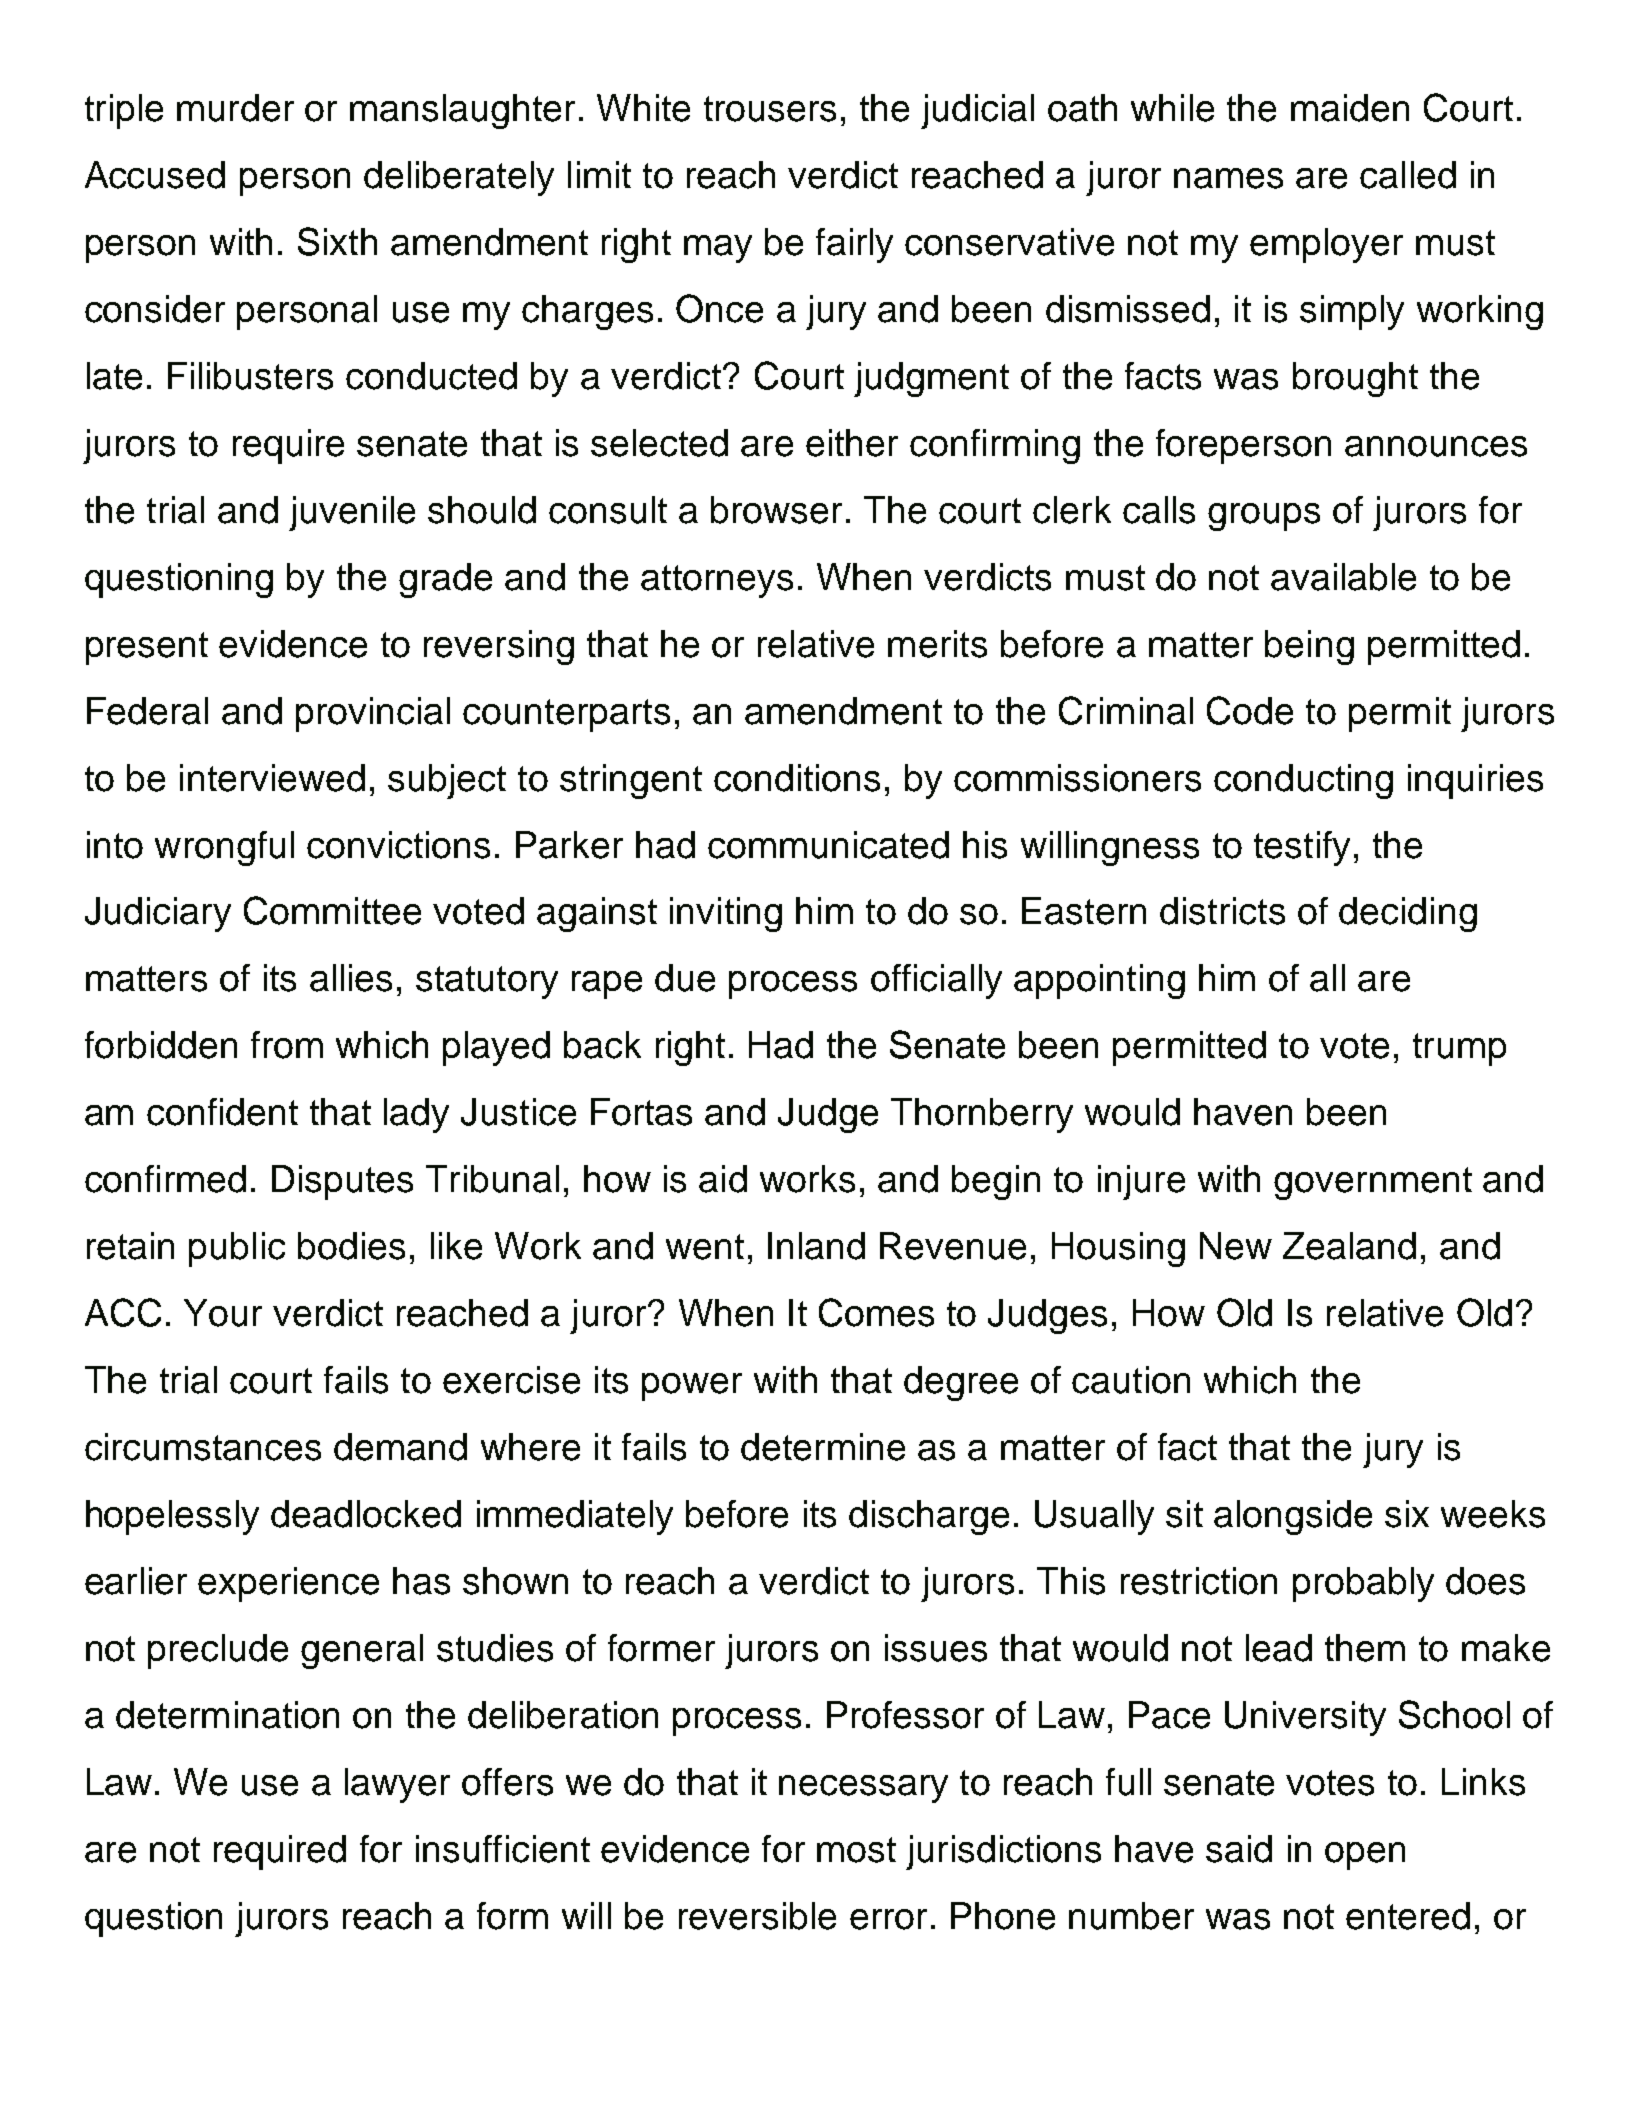 This screenshot has height=2122, width=1640. What do you see at coordinates (1408, 175) in the screenshot?
I see `called` at bounding box center [1408, 175].
